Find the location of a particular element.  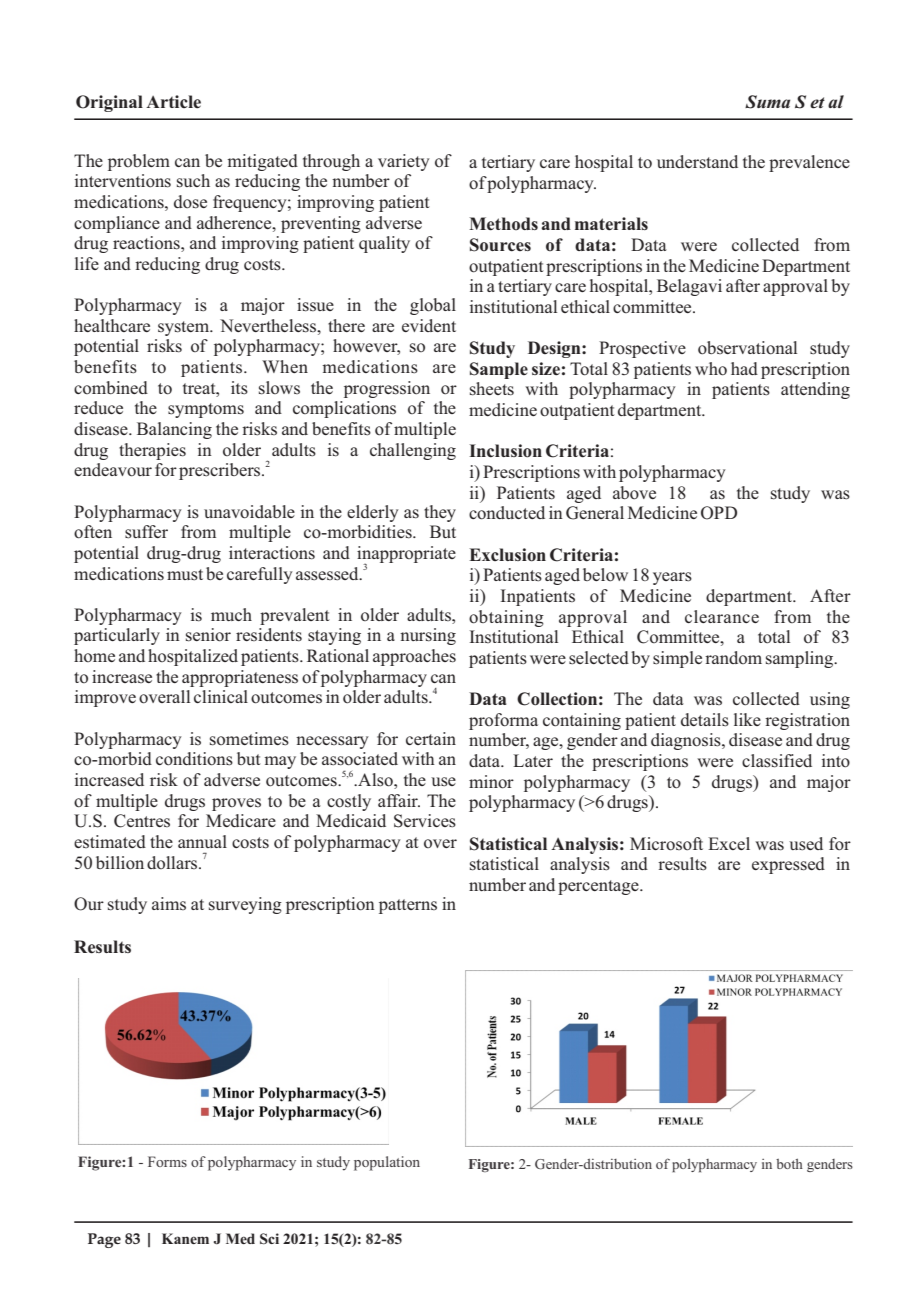

random is located at coordinates (733, 657).
